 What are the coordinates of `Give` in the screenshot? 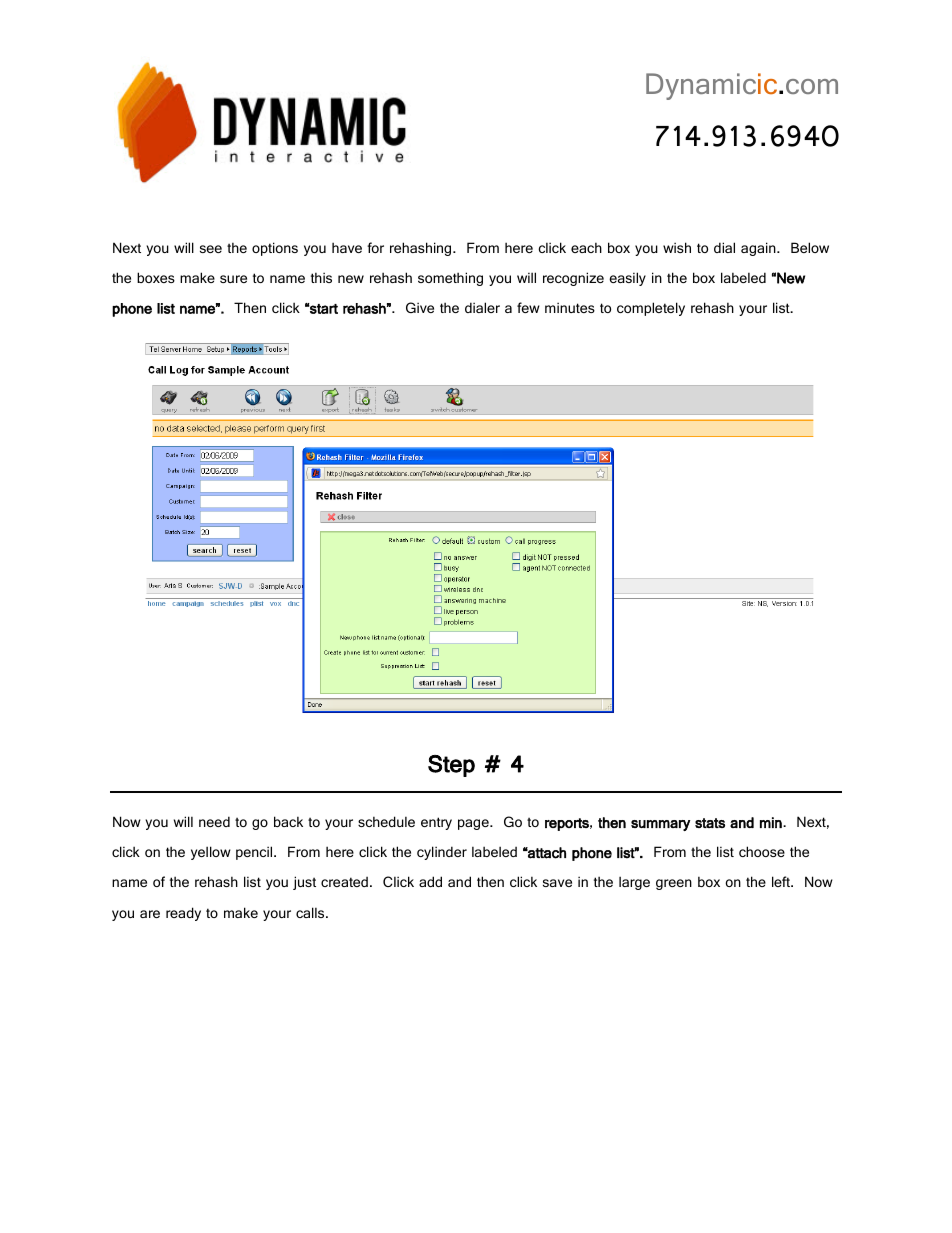 It's located at (420, 307).
